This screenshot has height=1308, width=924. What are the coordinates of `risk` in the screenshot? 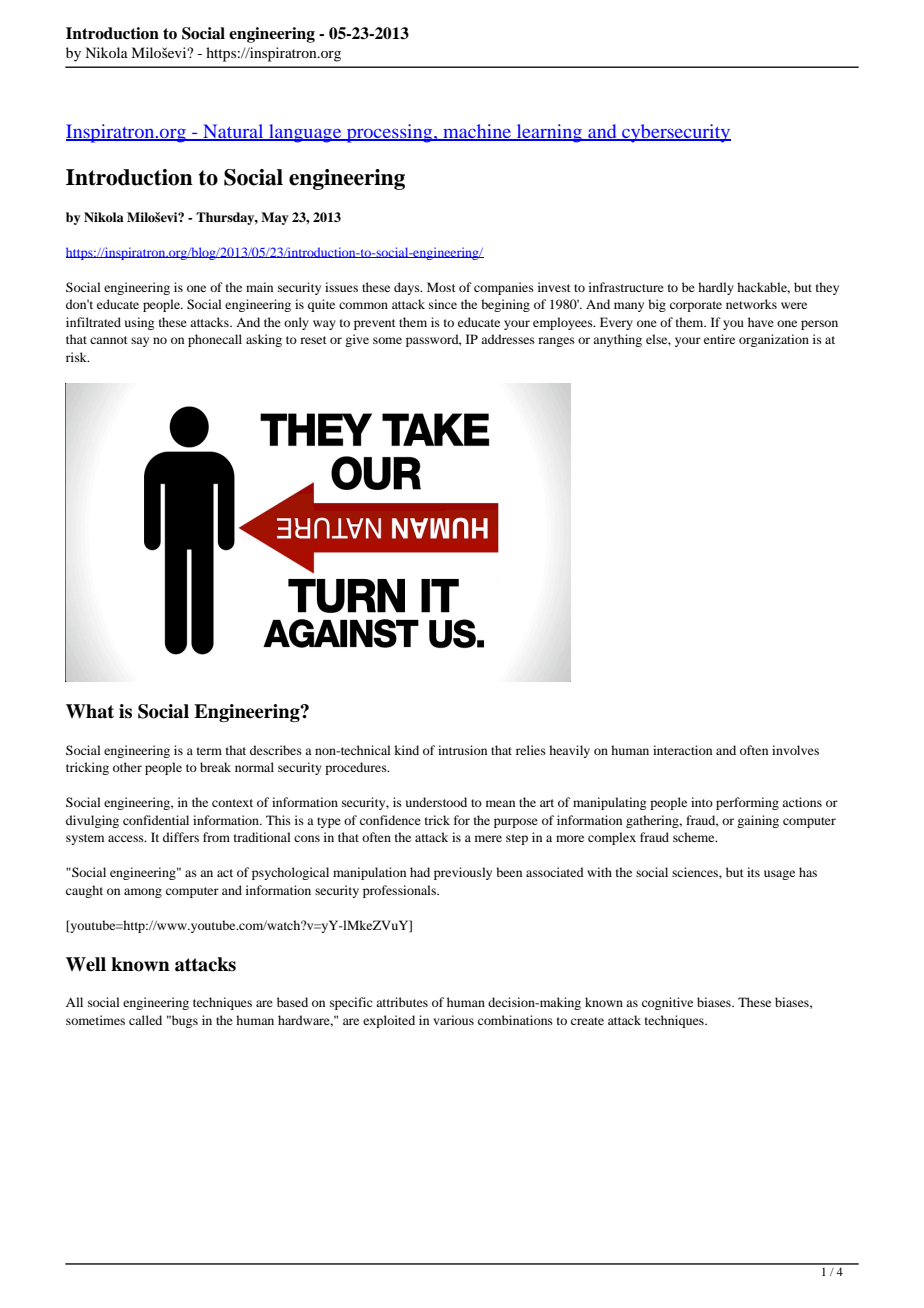 It's located at (77, 357).
